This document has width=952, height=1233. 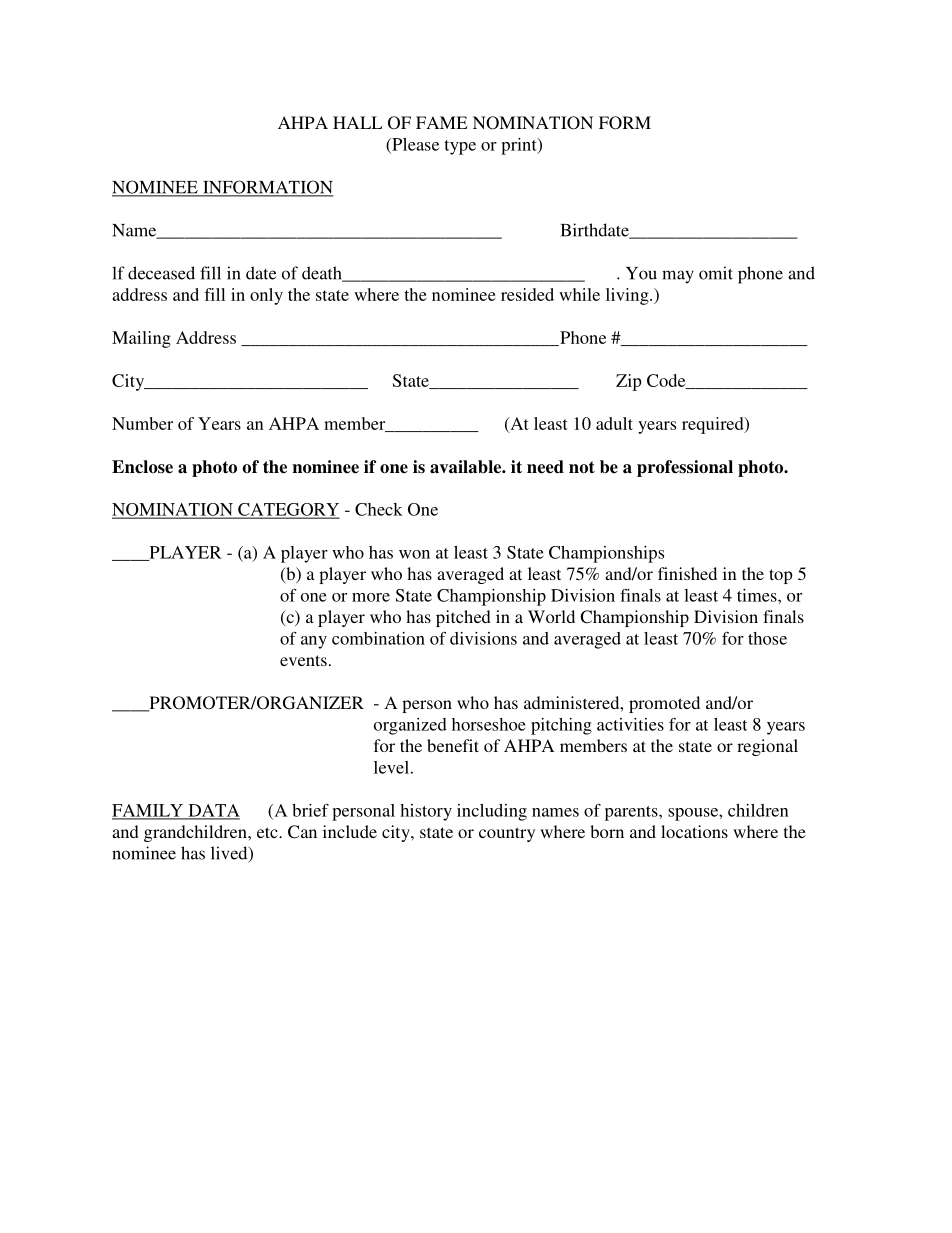 I want to click on finished, so click(x=687, y=573).
